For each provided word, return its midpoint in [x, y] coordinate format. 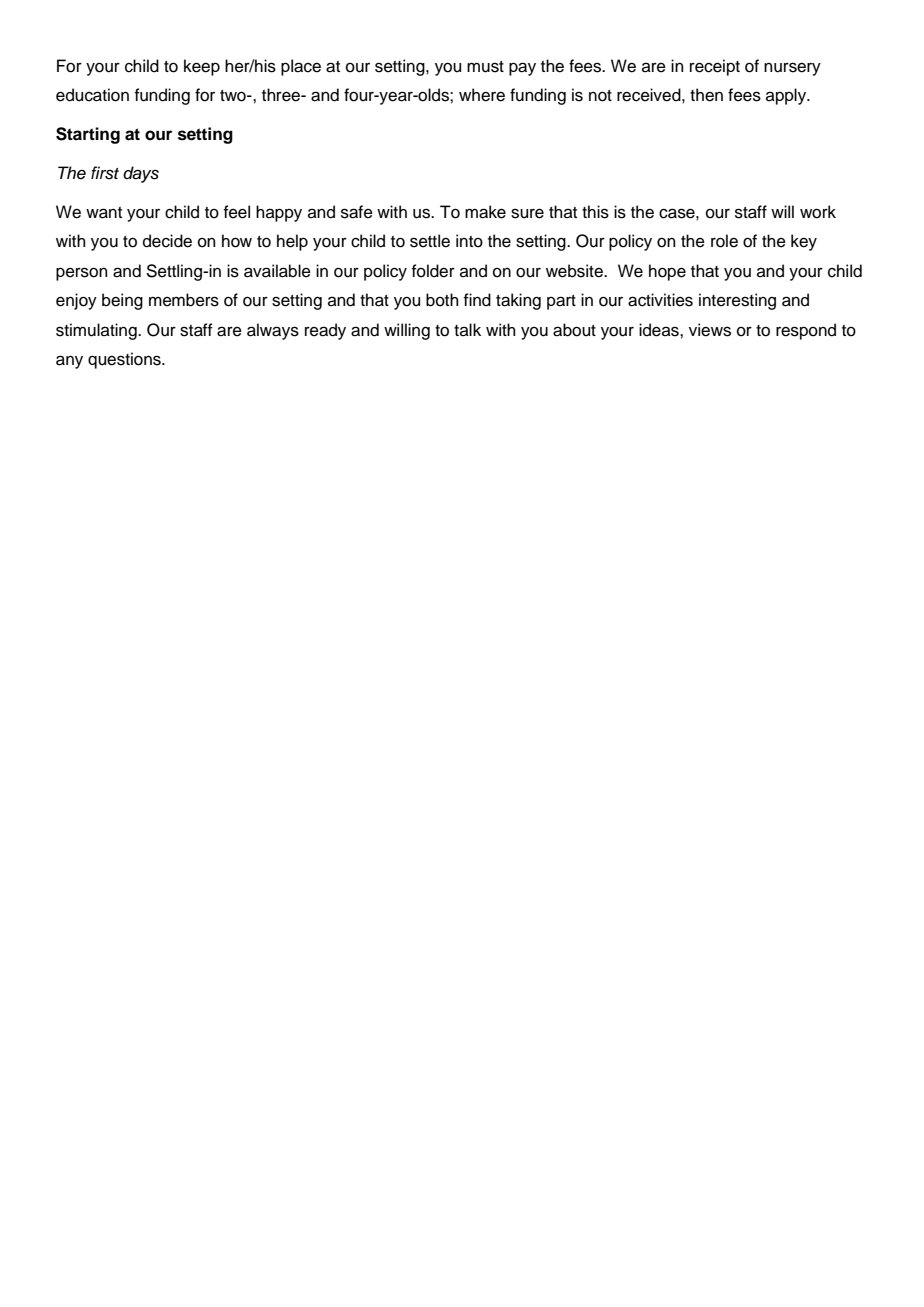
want [104, 213]
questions [125, 360]
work [818, 212]
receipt [715, 67]
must [485, 67]
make [485, 212]
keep [202, 67]
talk [467, 329]
